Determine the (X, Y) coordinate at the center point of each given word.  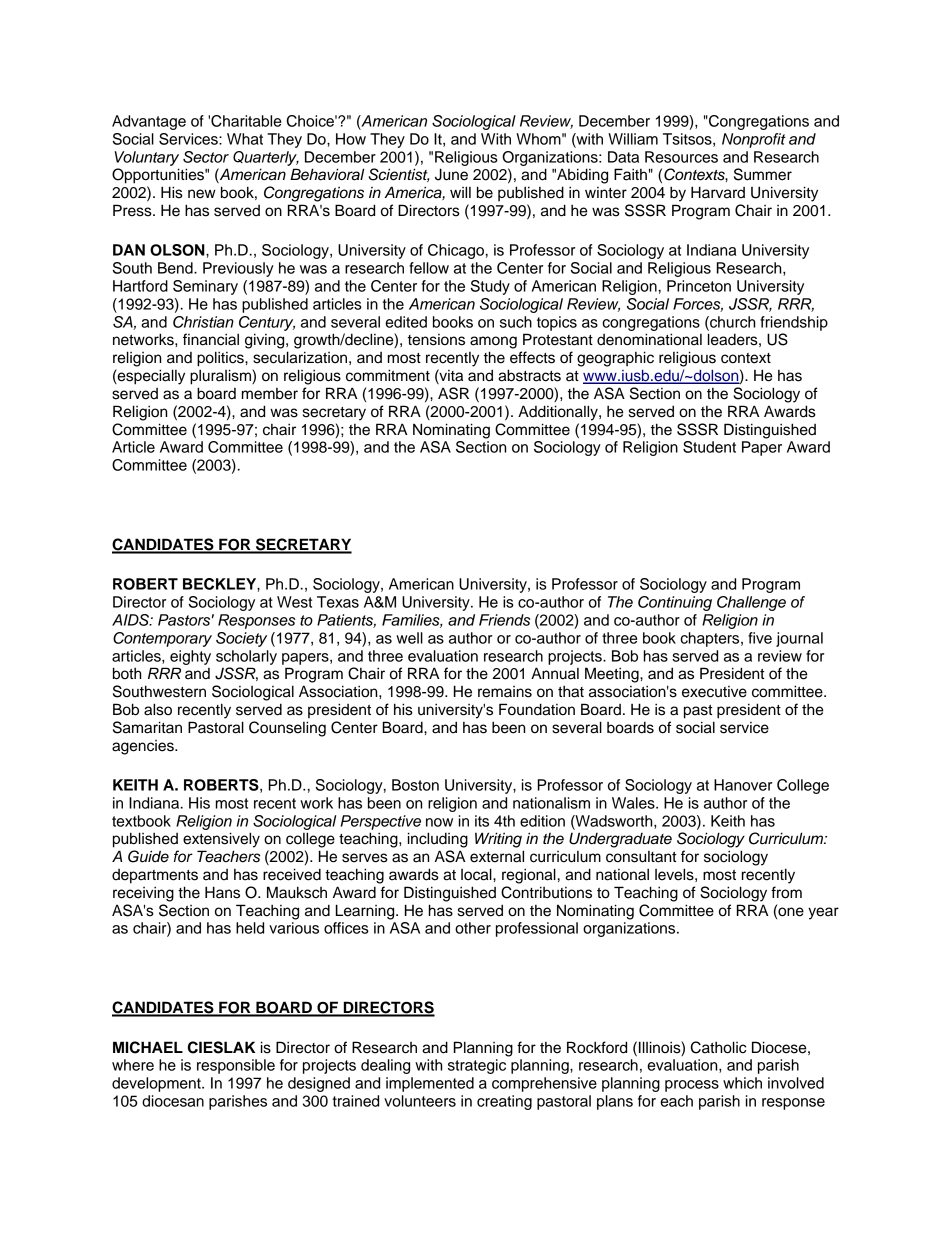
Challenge (751, 603)
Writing (498, 840)
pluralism (221, 377)
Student (709, 447)
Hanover (743, 785)
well (409, 638)
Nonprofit (754, 140)
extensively (221, 840)
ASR (453, 393)
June (451, 174)
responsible (236, 1066)
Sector (206, 157)
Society (241, 639)
